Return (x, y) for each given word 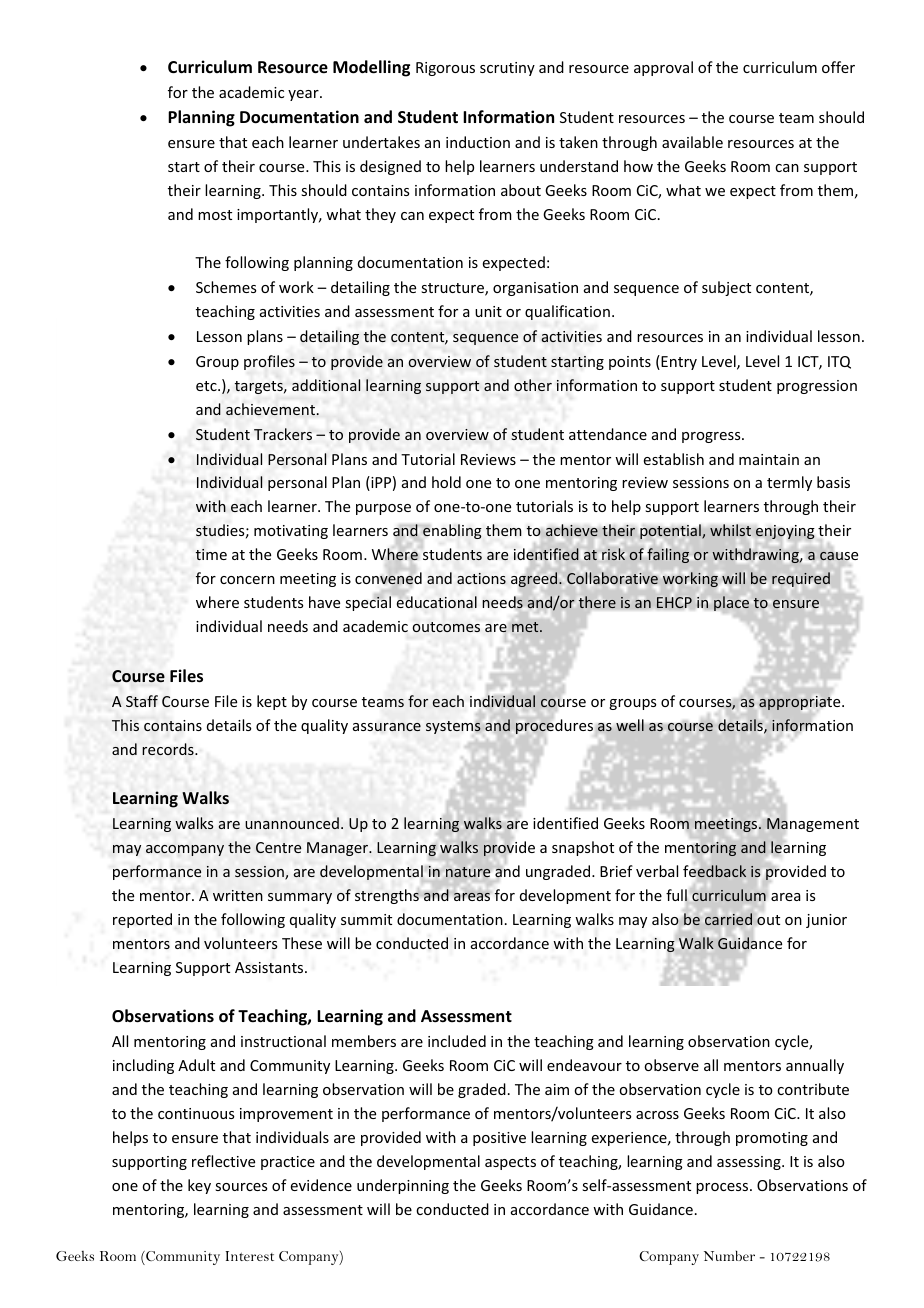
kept (272, 702)
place (731, 603)
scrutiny (507, 69)
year (304, 95)
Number (729, 1255)
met (526, 627)
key (199, 1186)
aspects (510, 1163)
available (692, 142)
